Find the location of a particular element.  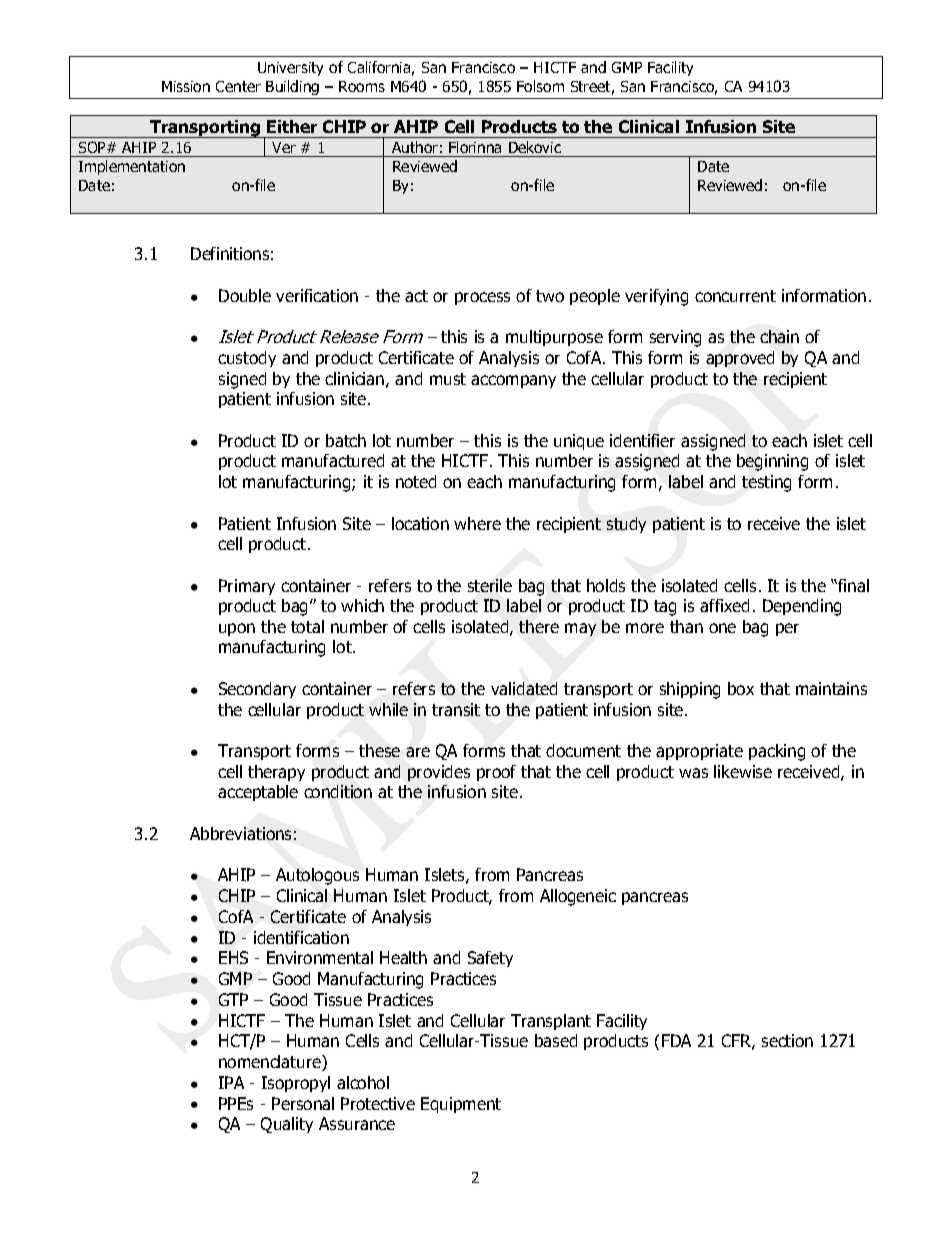

custody is located at coordinates (247, 359).
